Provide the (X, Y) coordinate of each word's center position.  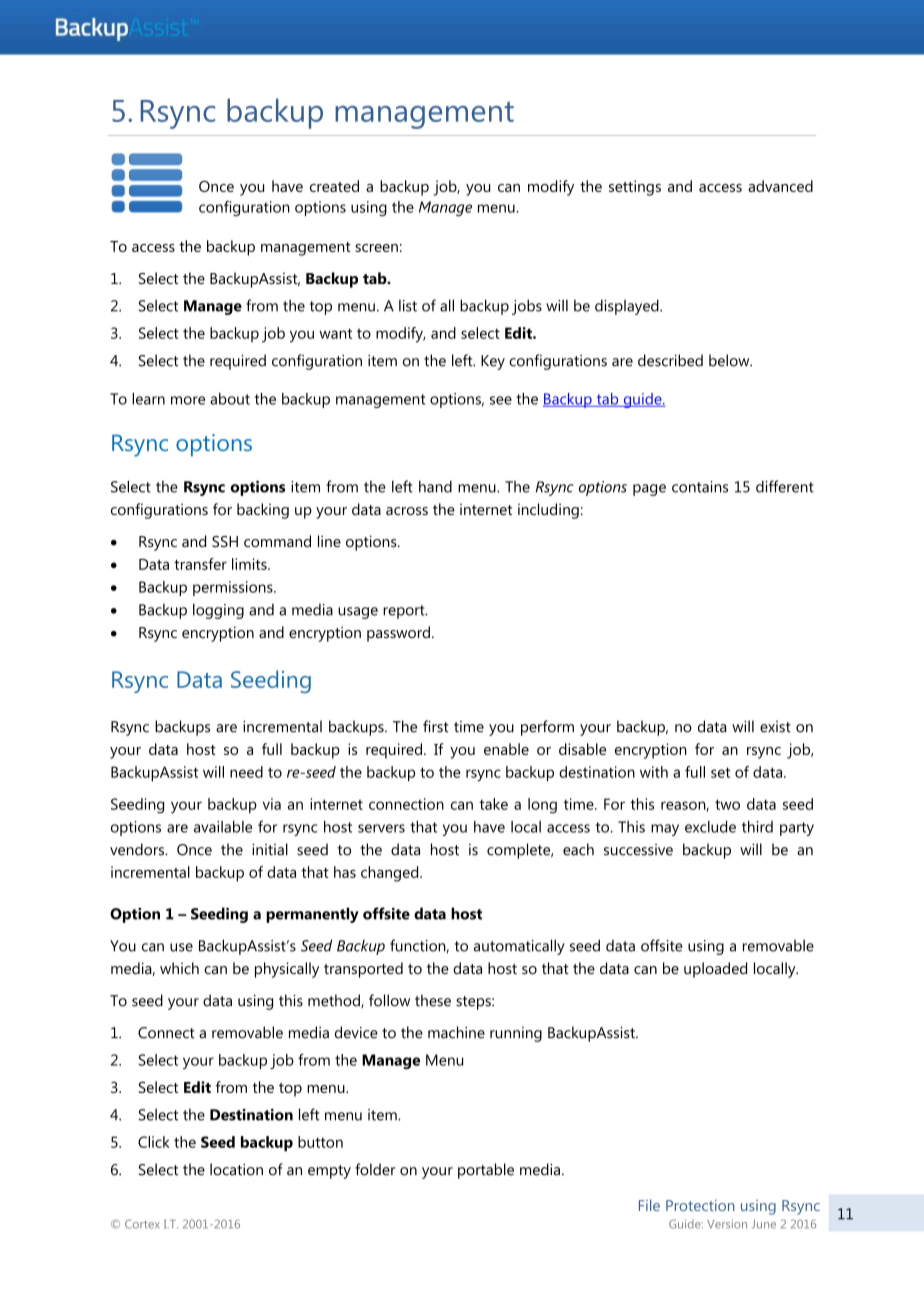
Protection (700, 1205)
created (334, 186)
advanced (780, 186)
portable (486, 1171)
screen (376, 248)
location (236, 1169)
